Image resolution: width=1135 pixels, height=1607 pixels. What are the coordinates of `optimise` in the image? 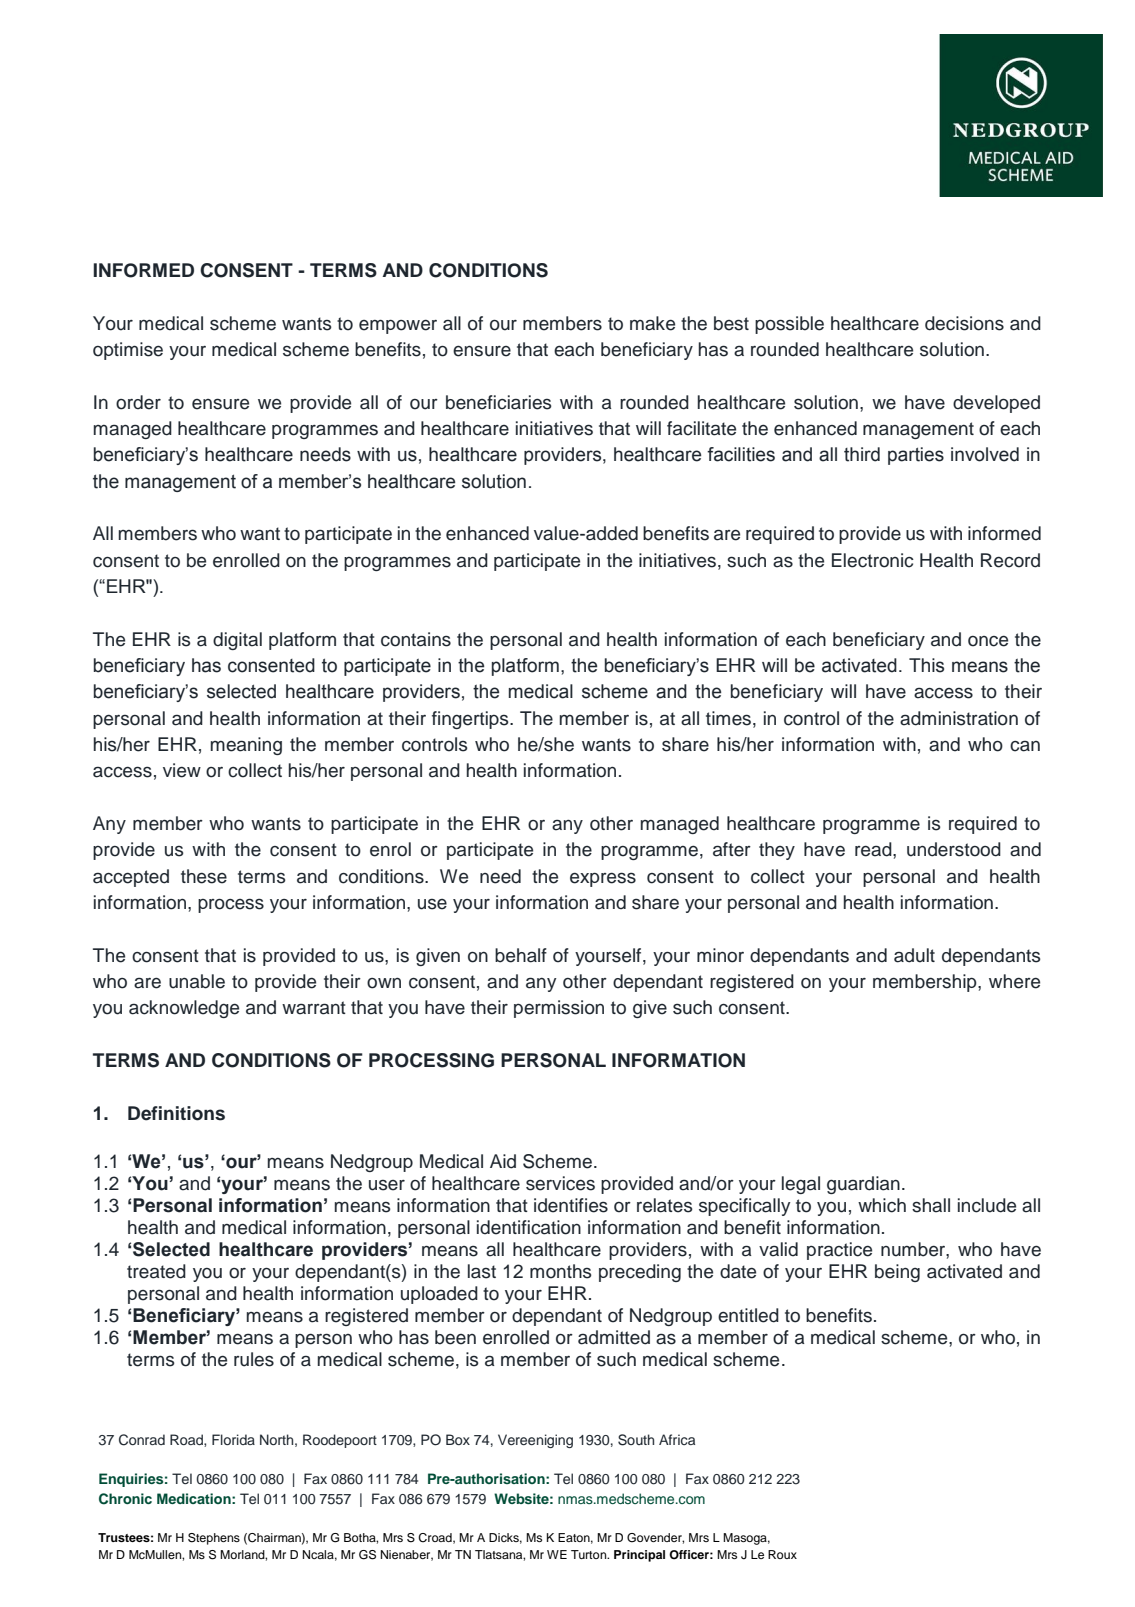 It's located at (128, 351).
